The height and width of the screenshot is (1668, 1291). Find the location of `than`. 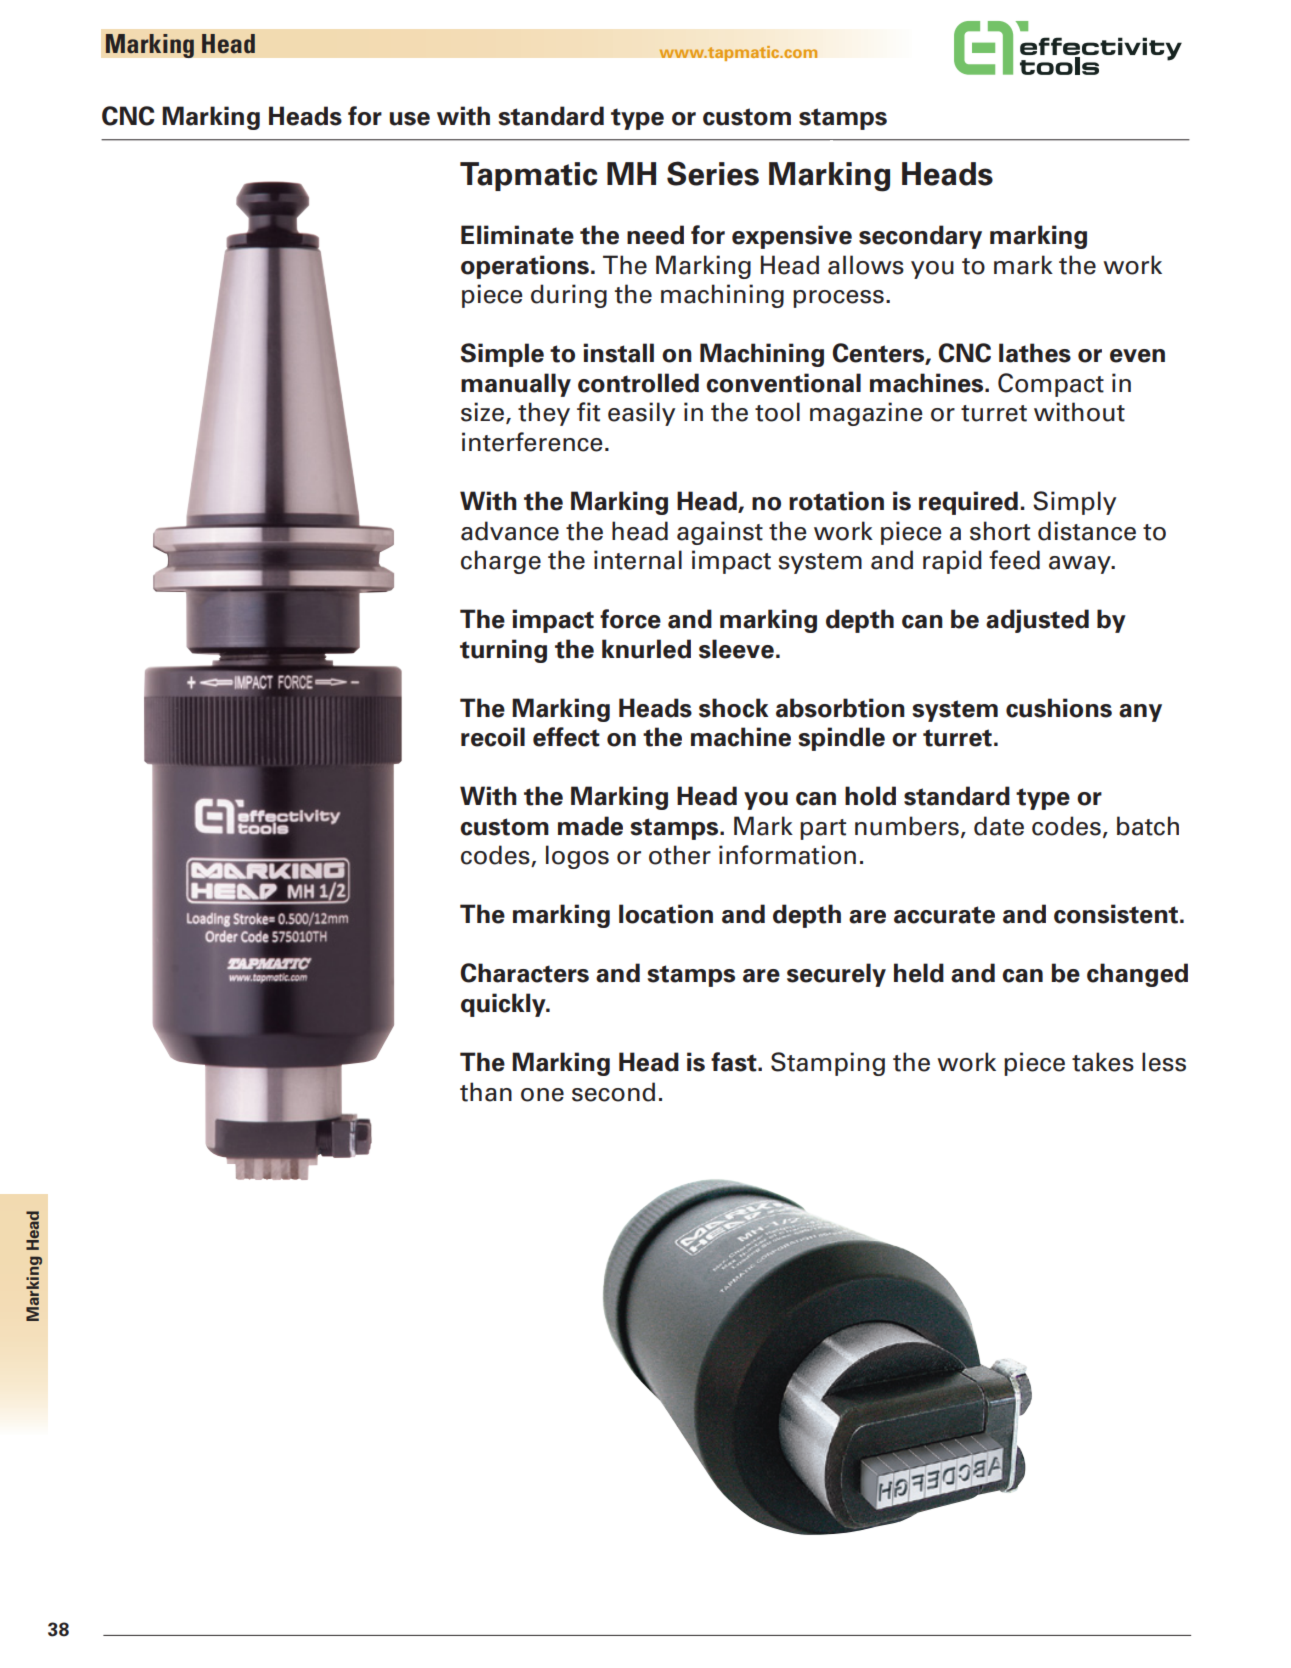

than is located at coordinates (486, 1092).
